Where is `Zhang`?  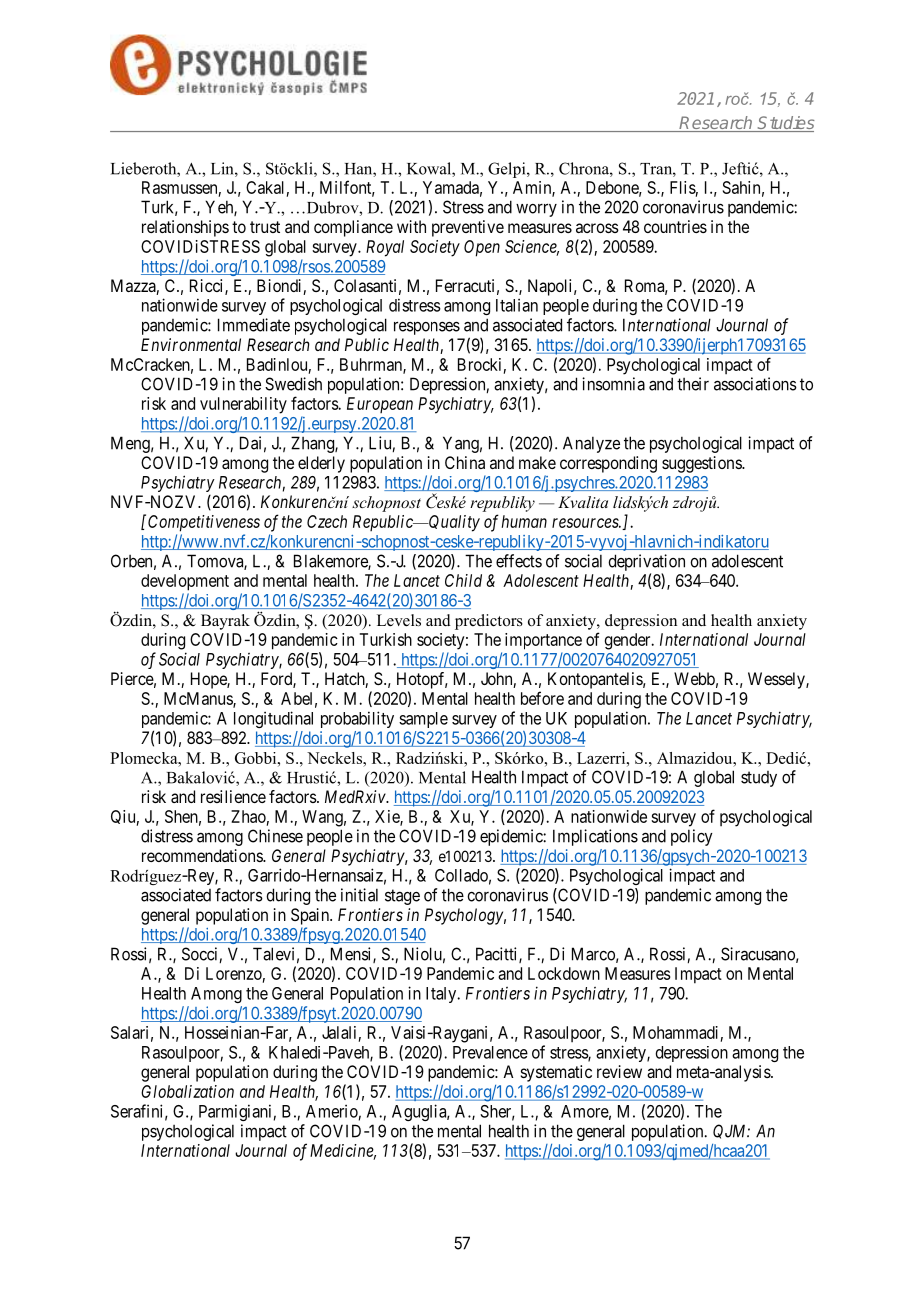 Zhang is located at coordinates (313, 444).
